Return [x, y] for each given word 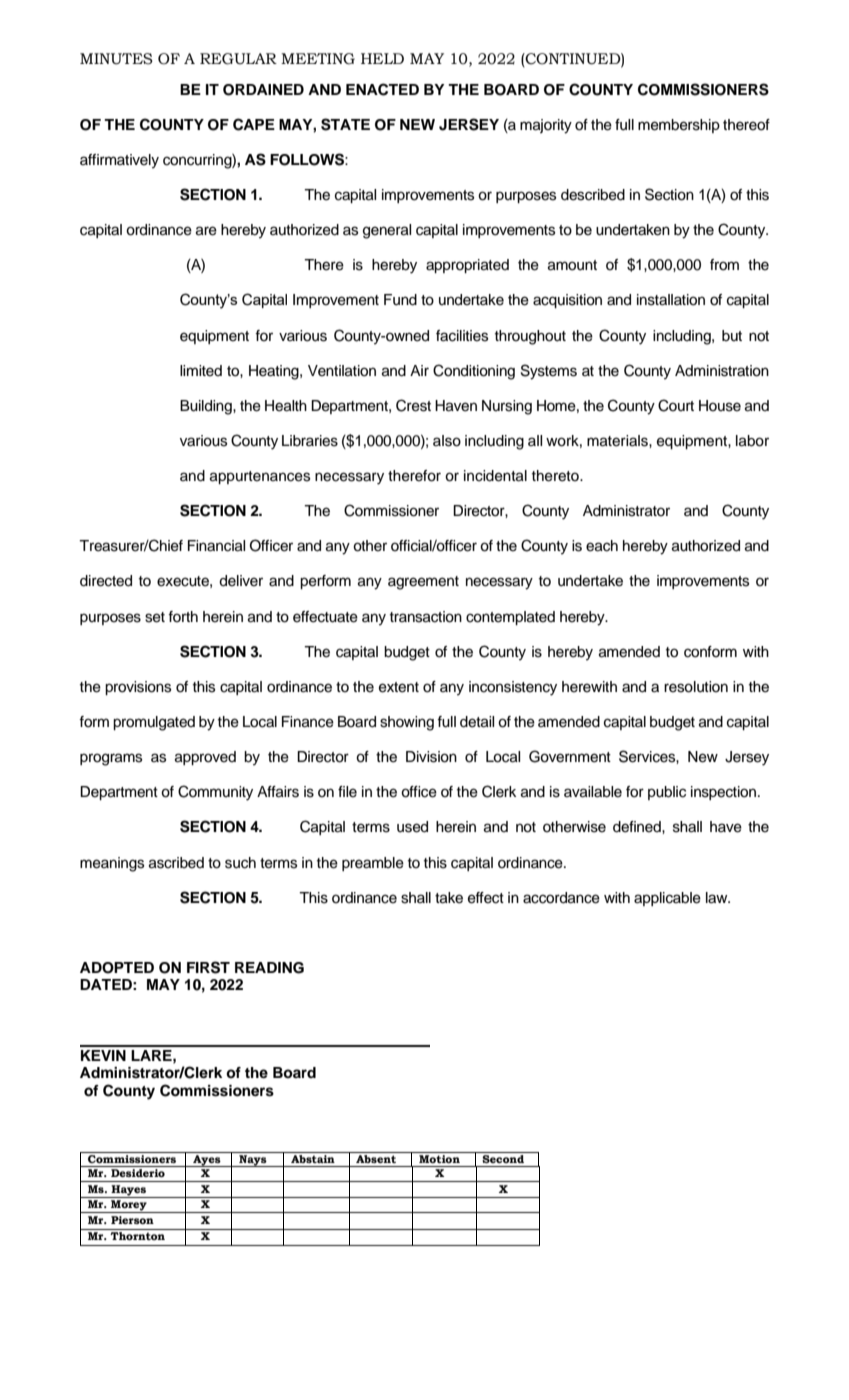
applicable [667, 899]
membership [679, 126]
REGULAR [238, 59]
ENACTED [382, 89]
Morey [129, 1206]
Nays [253, 1161]
